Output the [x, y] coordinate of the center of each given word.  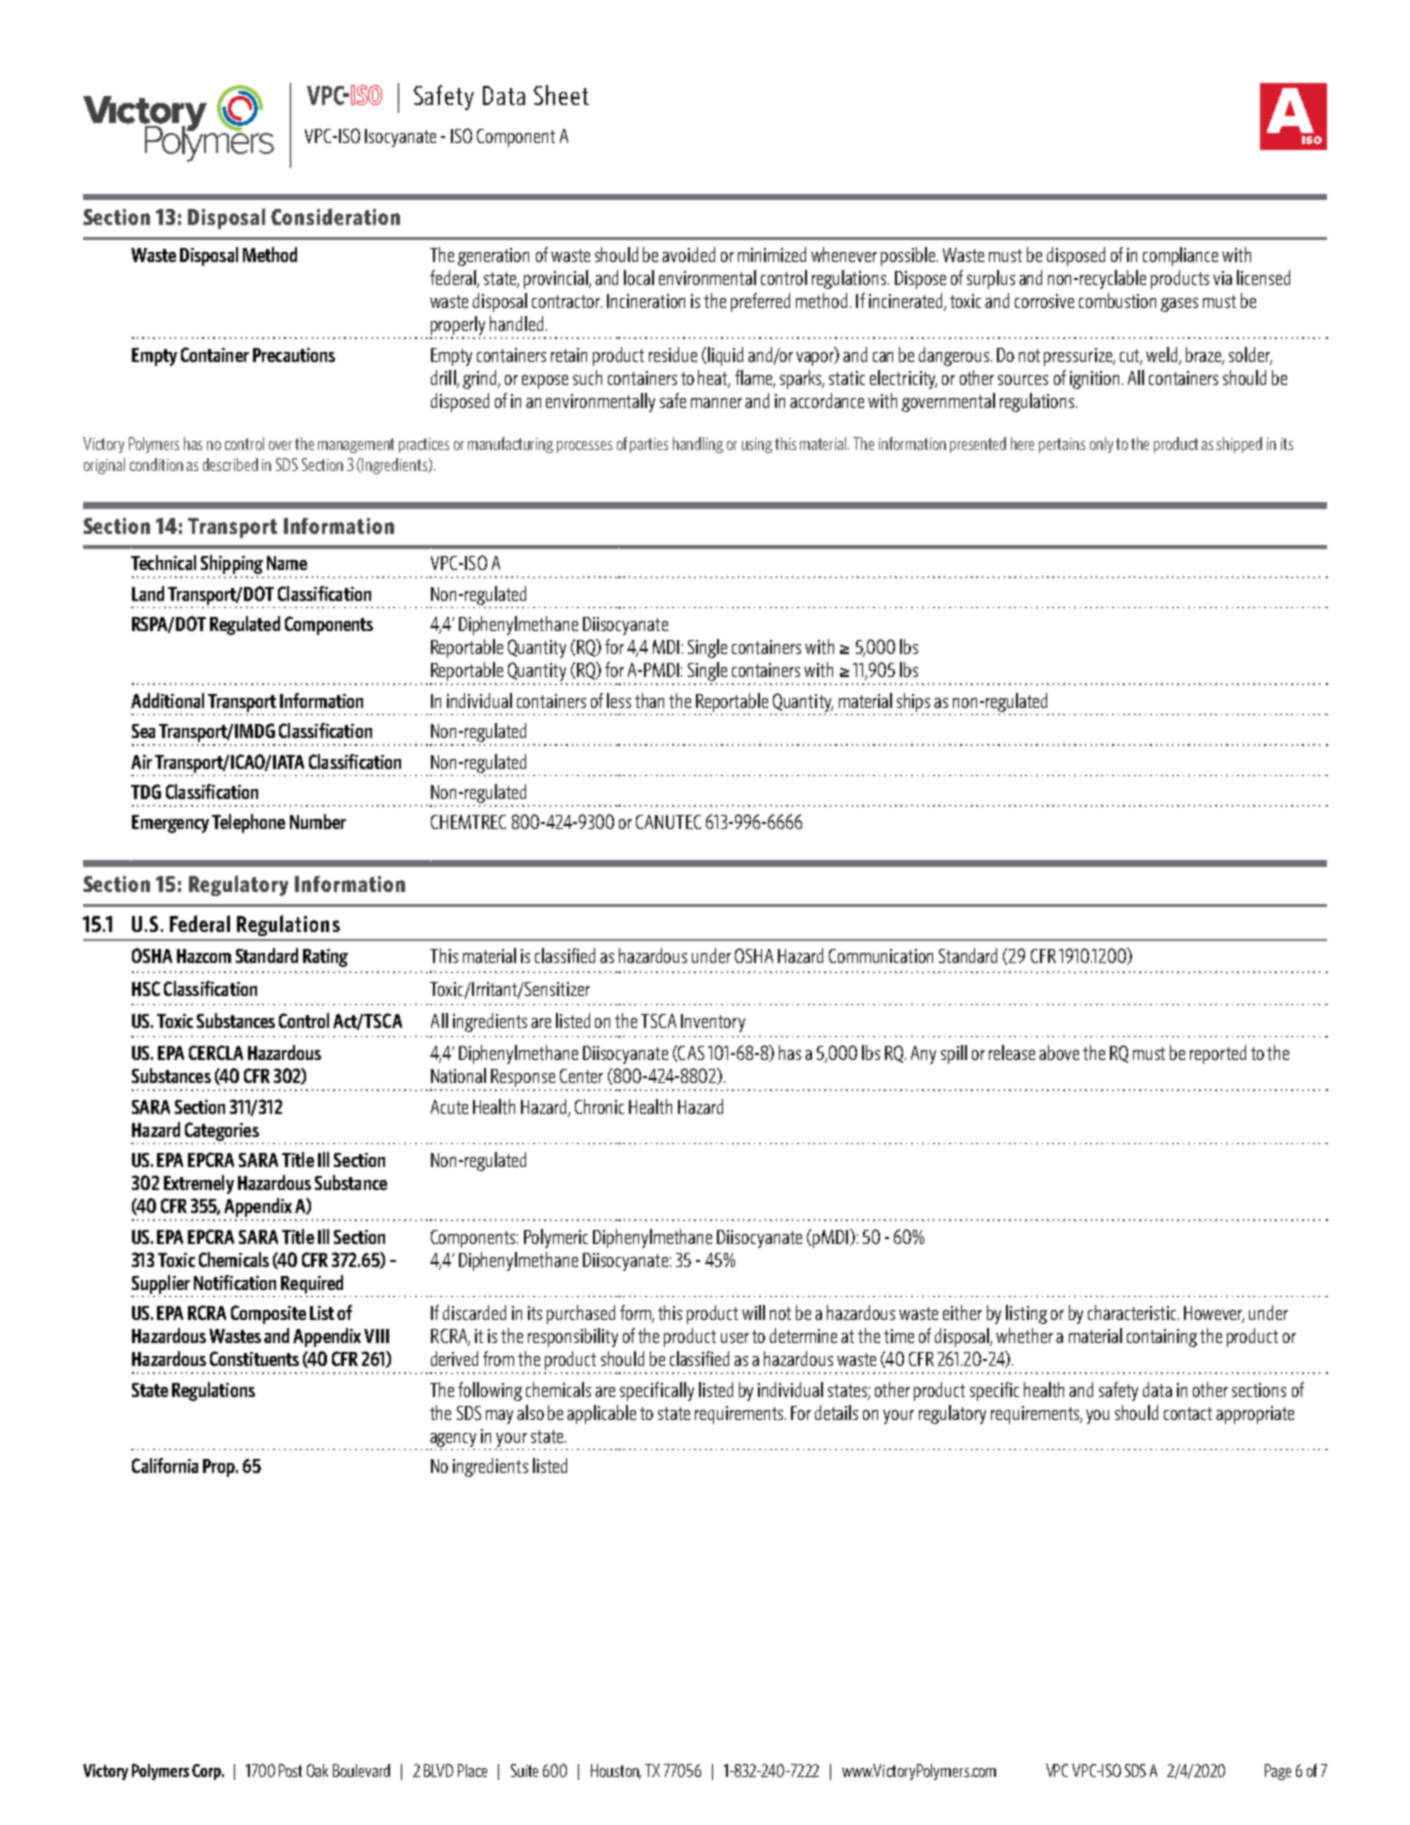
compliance [1180, 256]
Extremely [199, 1184]
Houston [616, 1771]
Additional [167, 700]
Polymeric [556, 1238]
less [619, 700]
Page [1278, 1772]
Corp [207, 1772]
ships [913, 702]
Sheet [561, 95]
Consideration [335, 216]
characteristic [1133, 1312]
